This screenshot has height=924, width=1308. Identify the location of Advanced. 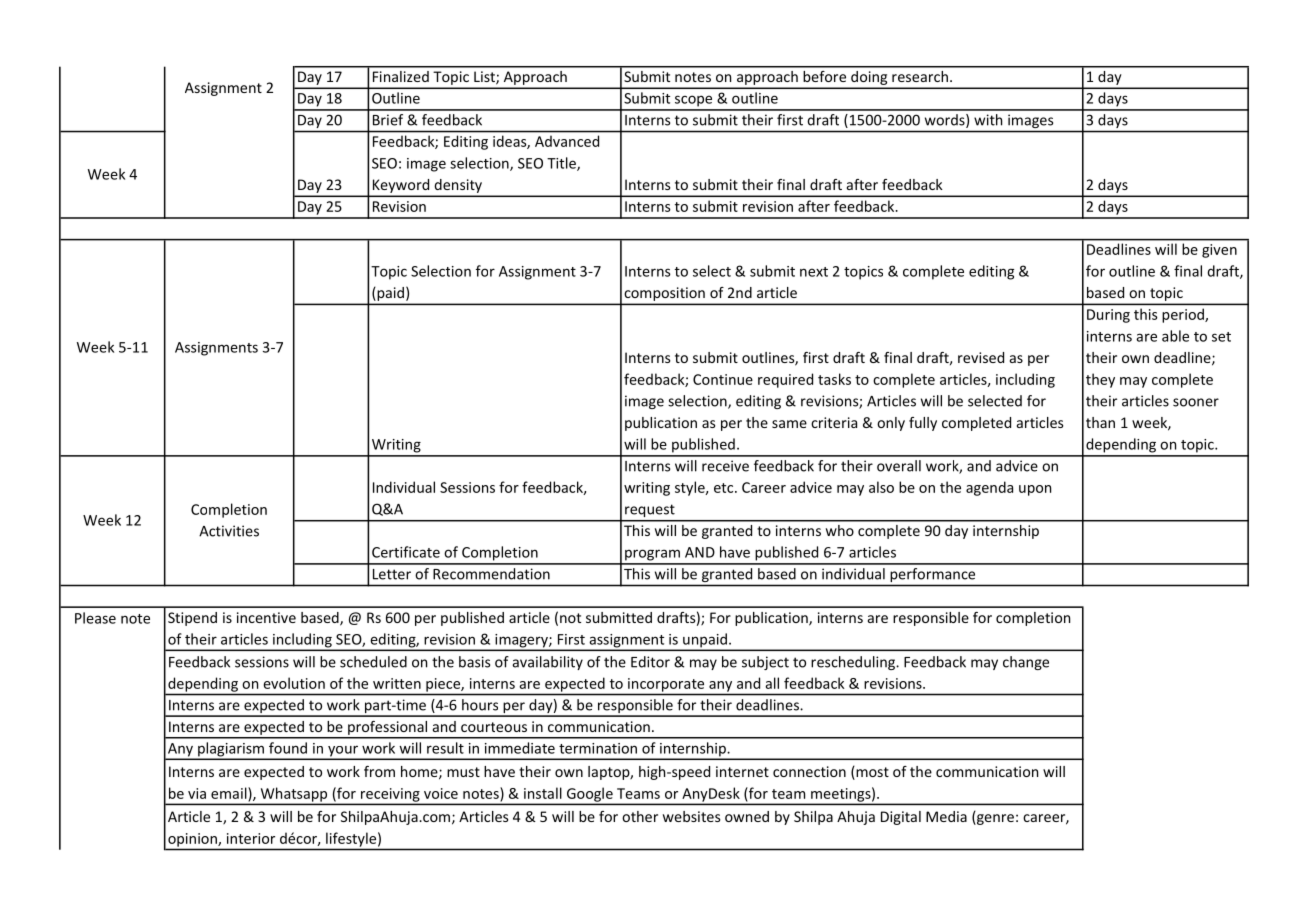
(567, 141).
